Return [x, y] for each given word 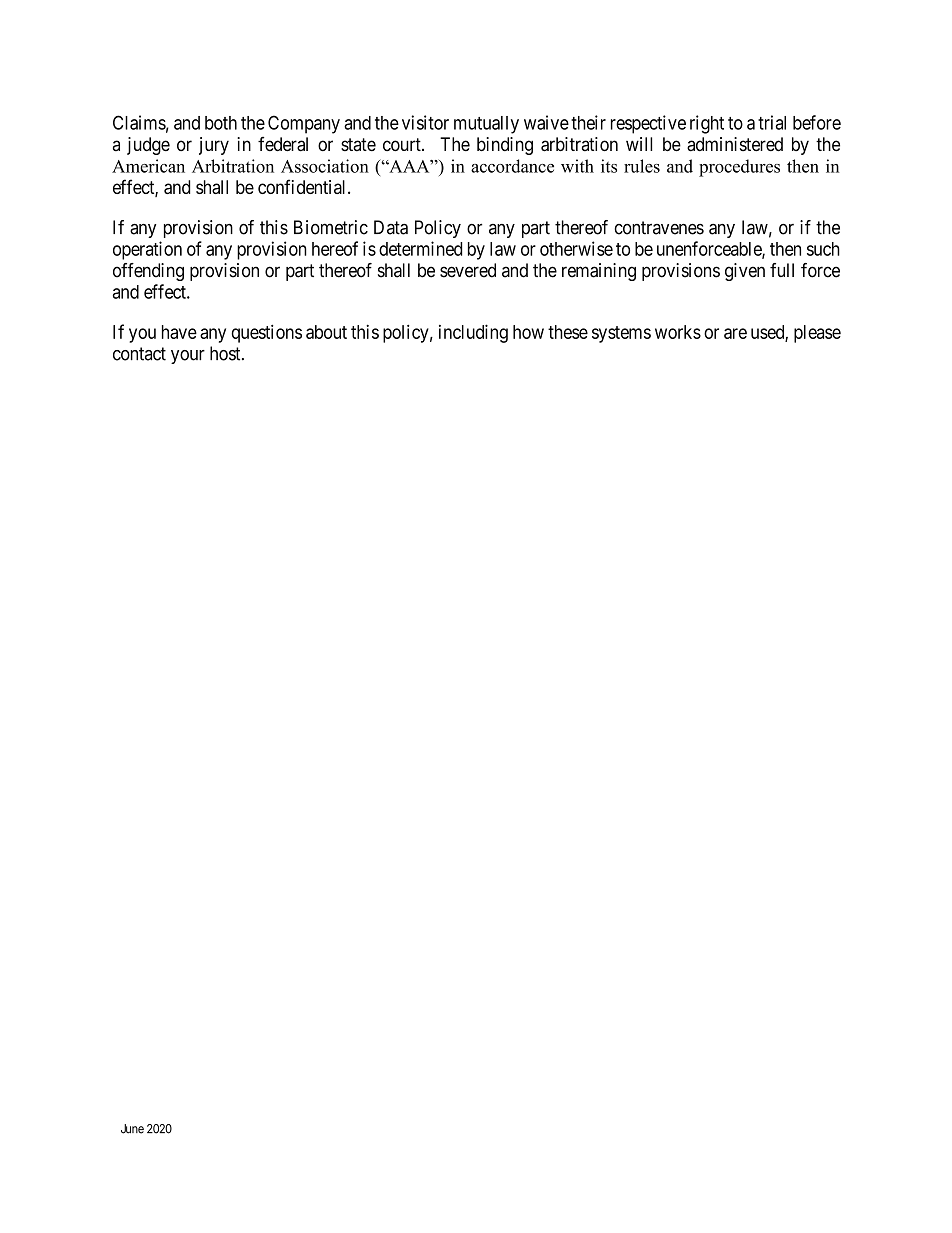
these [568, 332]
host [226, 353]
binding [505, 146]
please [817, 334]
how [528, 332]
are [735, 333]
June [132, 1129]
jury [214, 146]
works [678, 332]
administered [735, 144]
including [473, 333]
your [188, 357]
